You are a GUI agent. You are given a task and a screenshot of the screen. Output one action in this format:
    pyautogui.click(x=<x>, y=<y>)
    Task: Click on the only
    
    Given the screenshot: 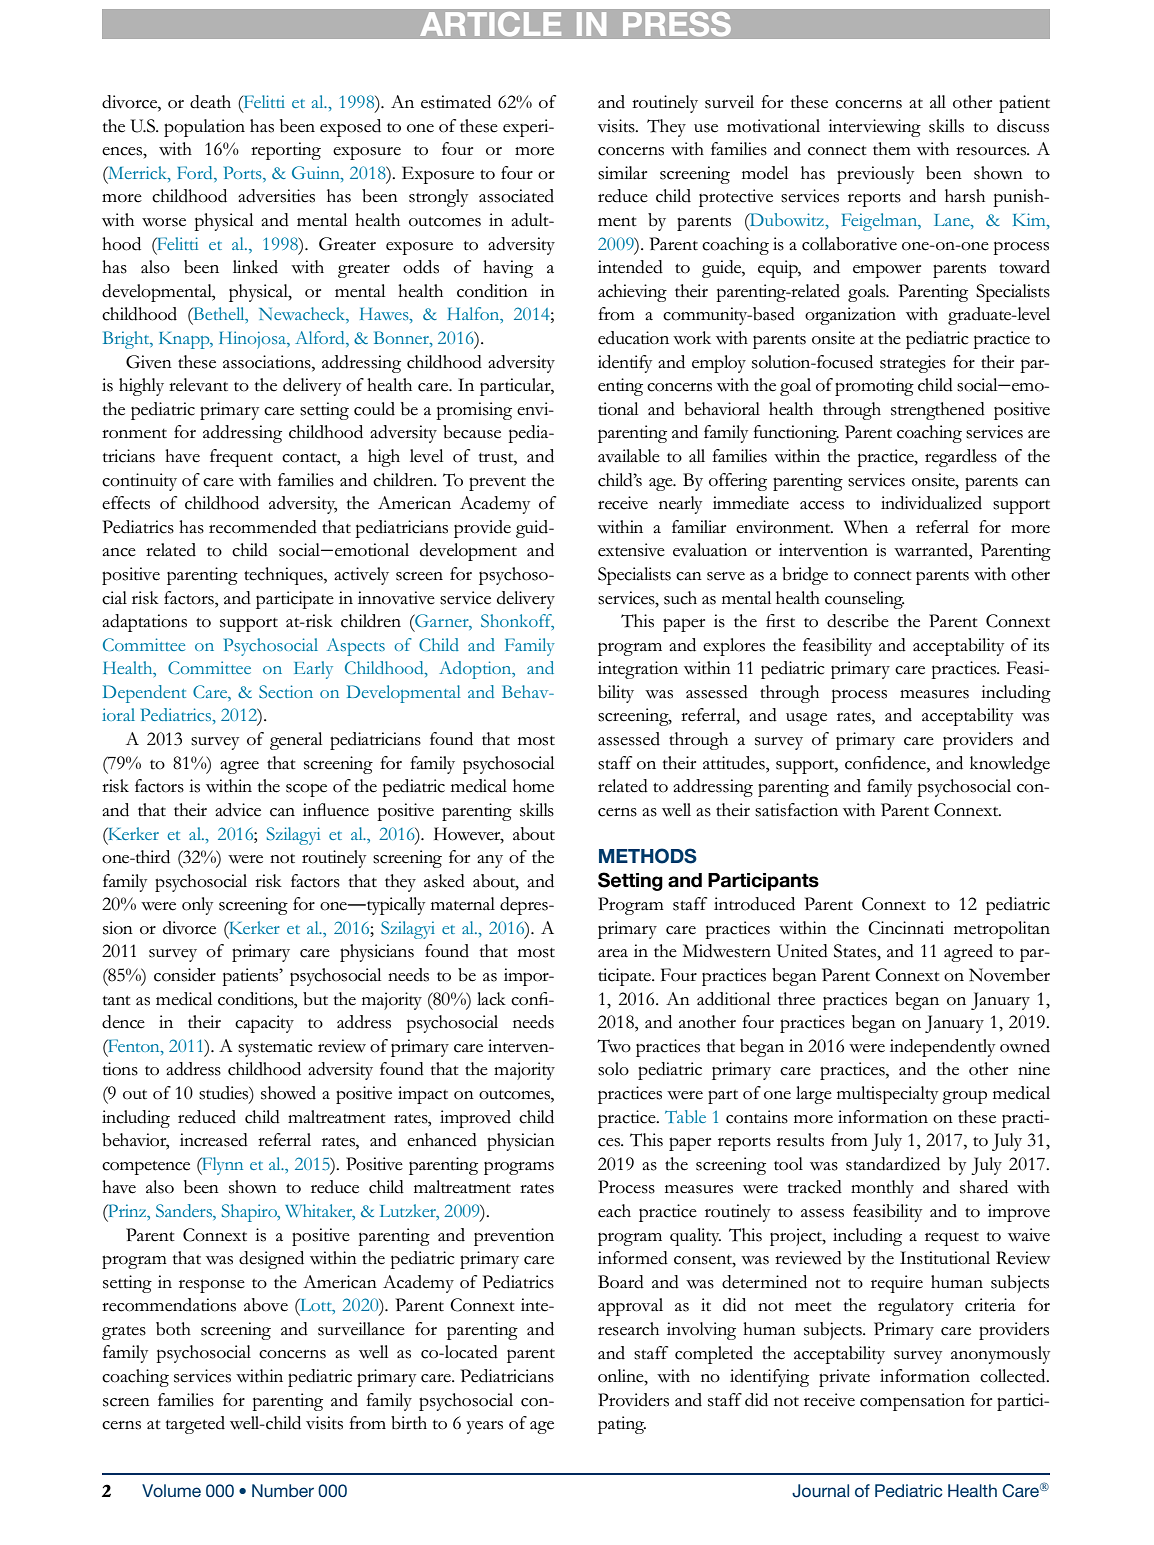 What is the action you would take?
    pyautogui.click(x=197, y=906)
